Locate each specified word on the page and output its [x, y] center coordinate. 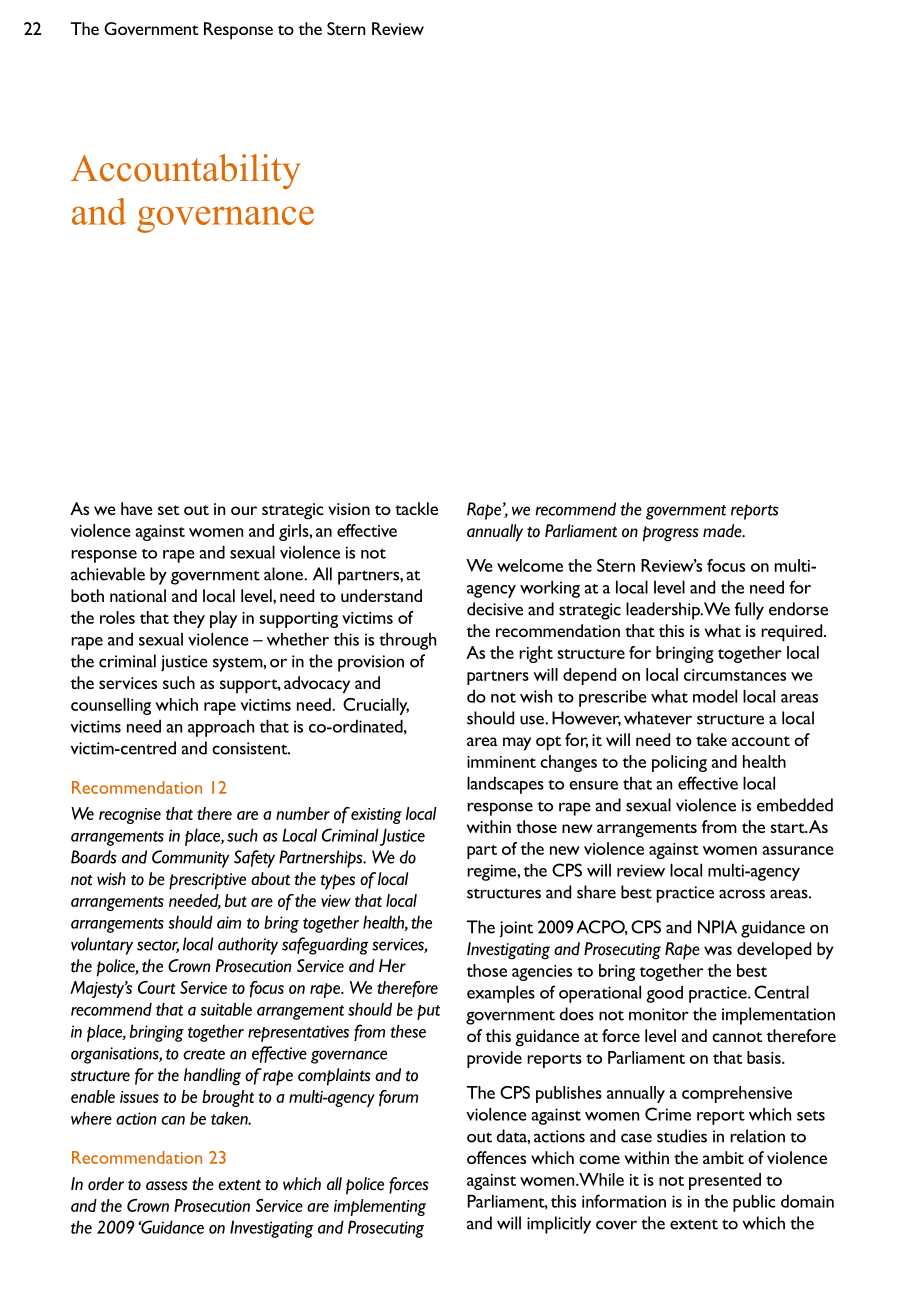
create [204, 1054]
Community [190, 859]
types [337, 882]
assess [167, 1186]
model [715, 696]
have [137, 508]
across [742, 894]
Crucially [376, 706]
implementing [380, 1207]
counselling [111, 706]
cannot [737, 1037]
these [408, 1031]
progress [671, 534]
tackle [416, 508]
